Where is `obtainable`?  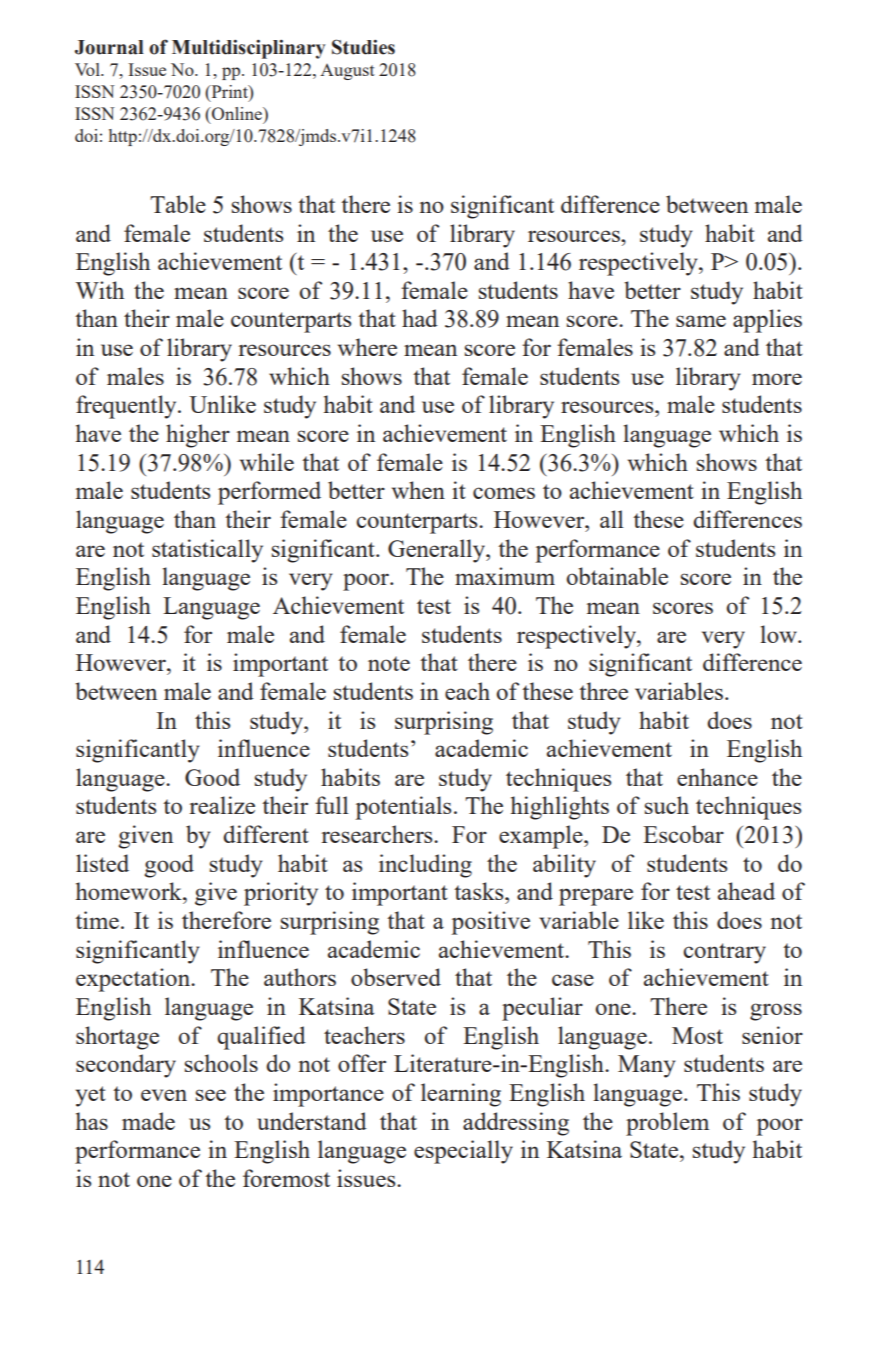 obtainable is located at coordinates (617, 576).
